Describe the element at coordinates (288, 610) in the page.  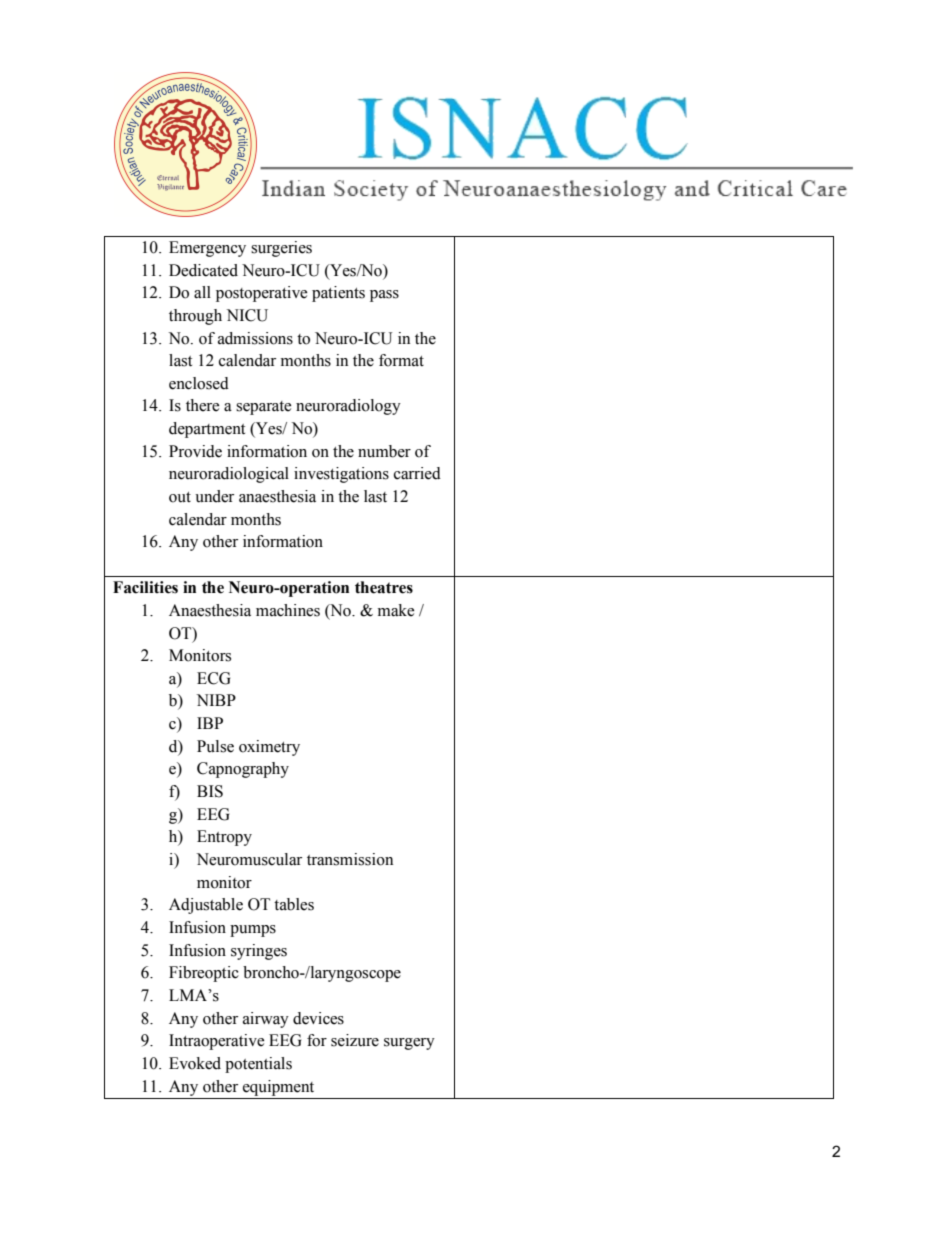
I see `machines` at that location.
